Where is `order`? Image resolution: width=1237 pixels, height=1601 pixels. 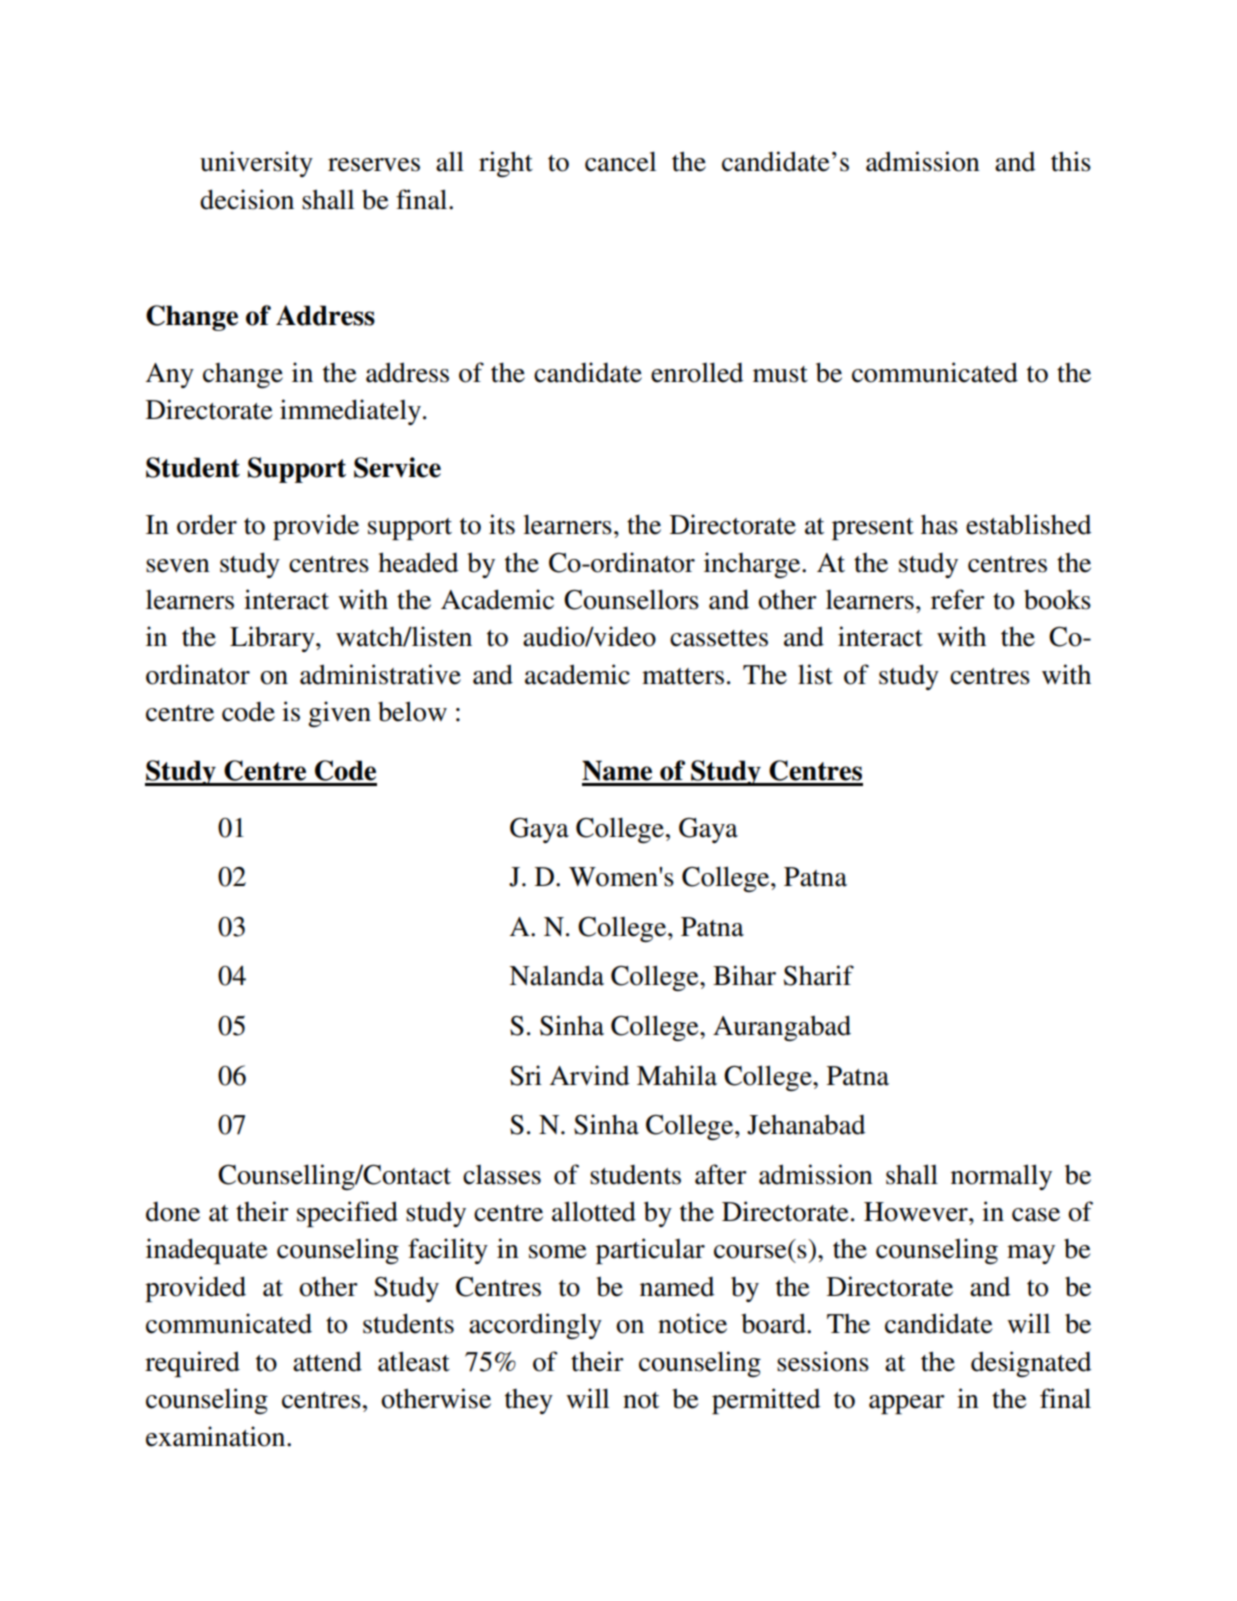 order is located at coordinates (207, 524).
